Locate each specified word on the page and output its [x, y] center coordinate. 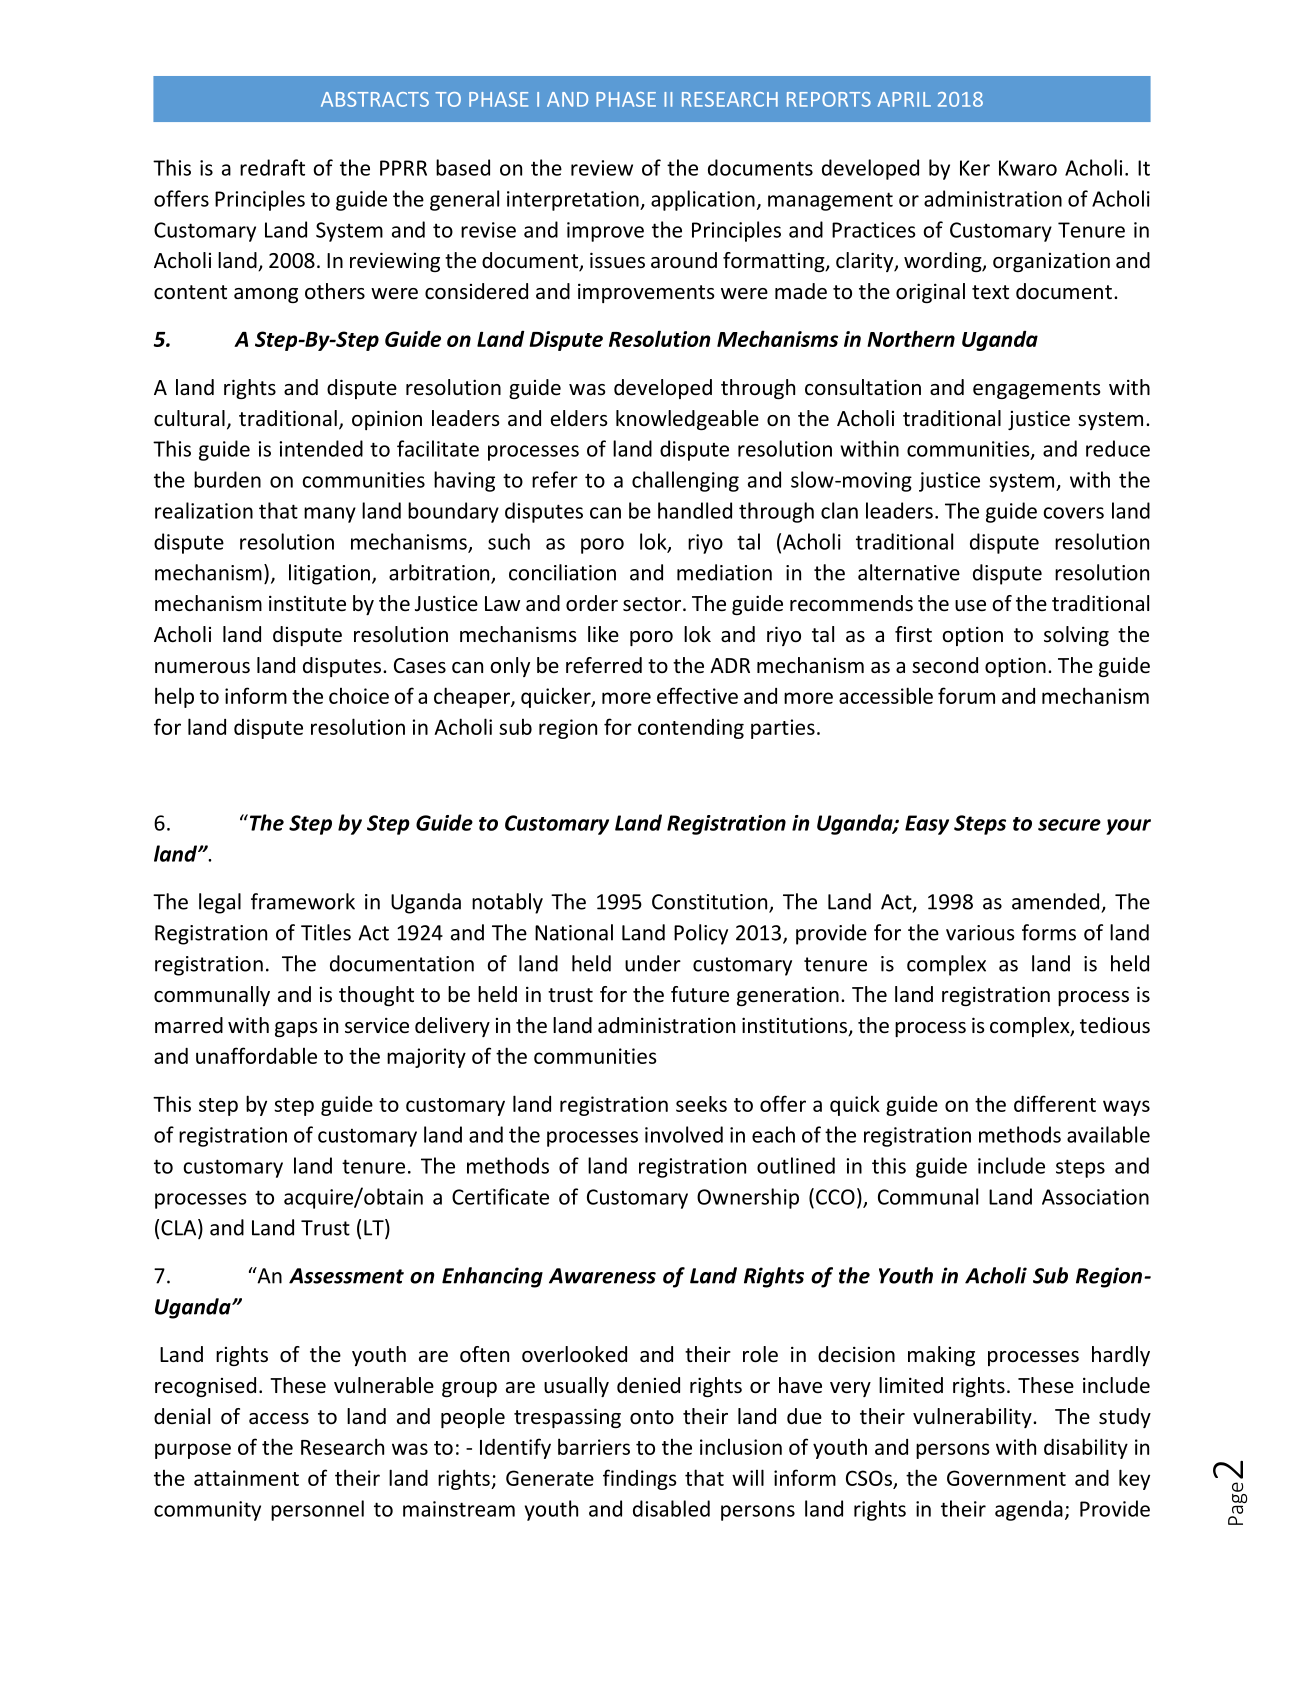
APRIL [904, 99]
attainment [246, 1478]
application [703, 200]
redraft [272, 167]
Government [1006, 1478]
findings [640, 1479]
